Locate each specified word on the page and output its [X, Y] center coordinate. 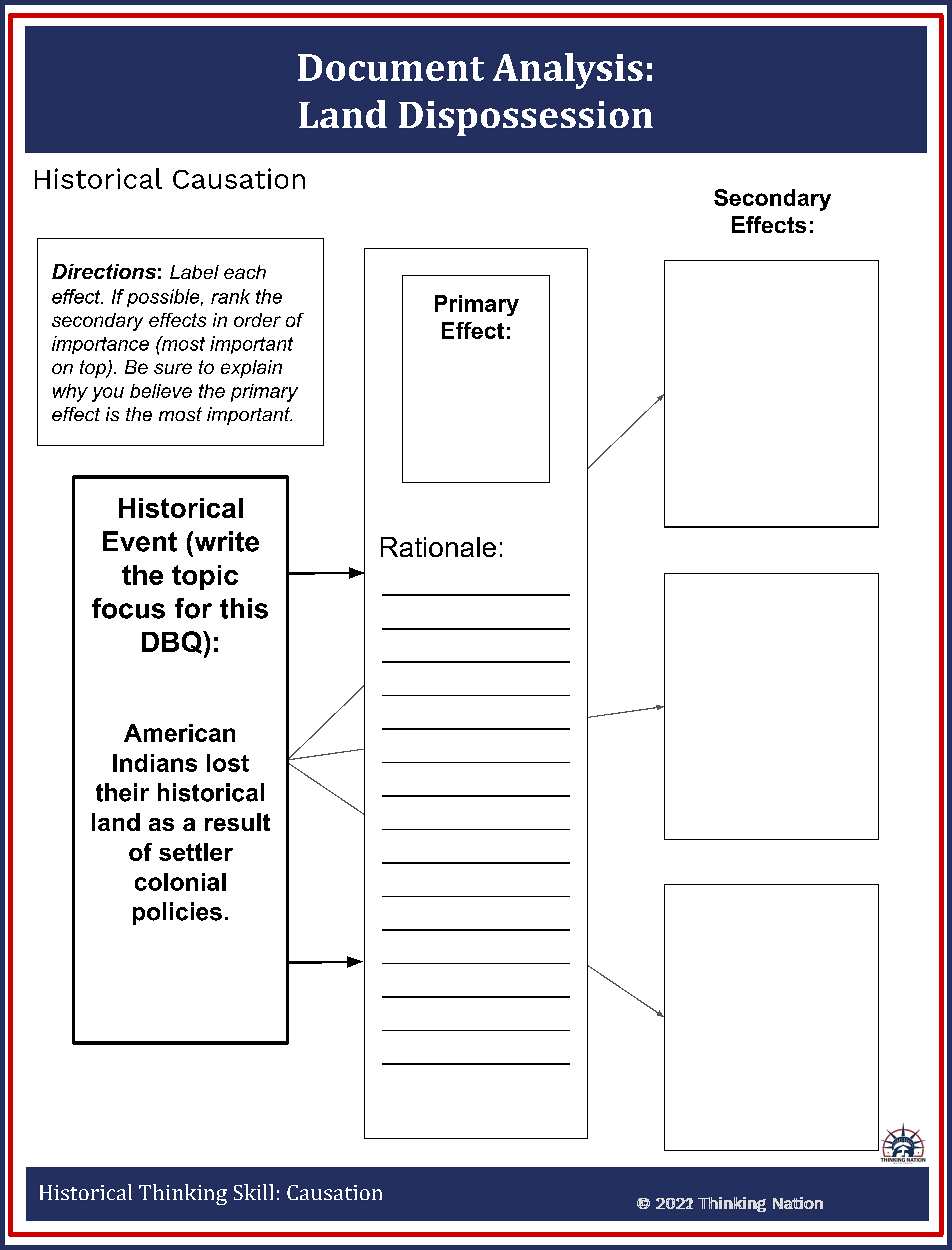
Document [391, 67]
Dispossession [526, 118]
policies [177, 913]
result [237, 822]
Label [194, 272]
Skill [253, 1192]
